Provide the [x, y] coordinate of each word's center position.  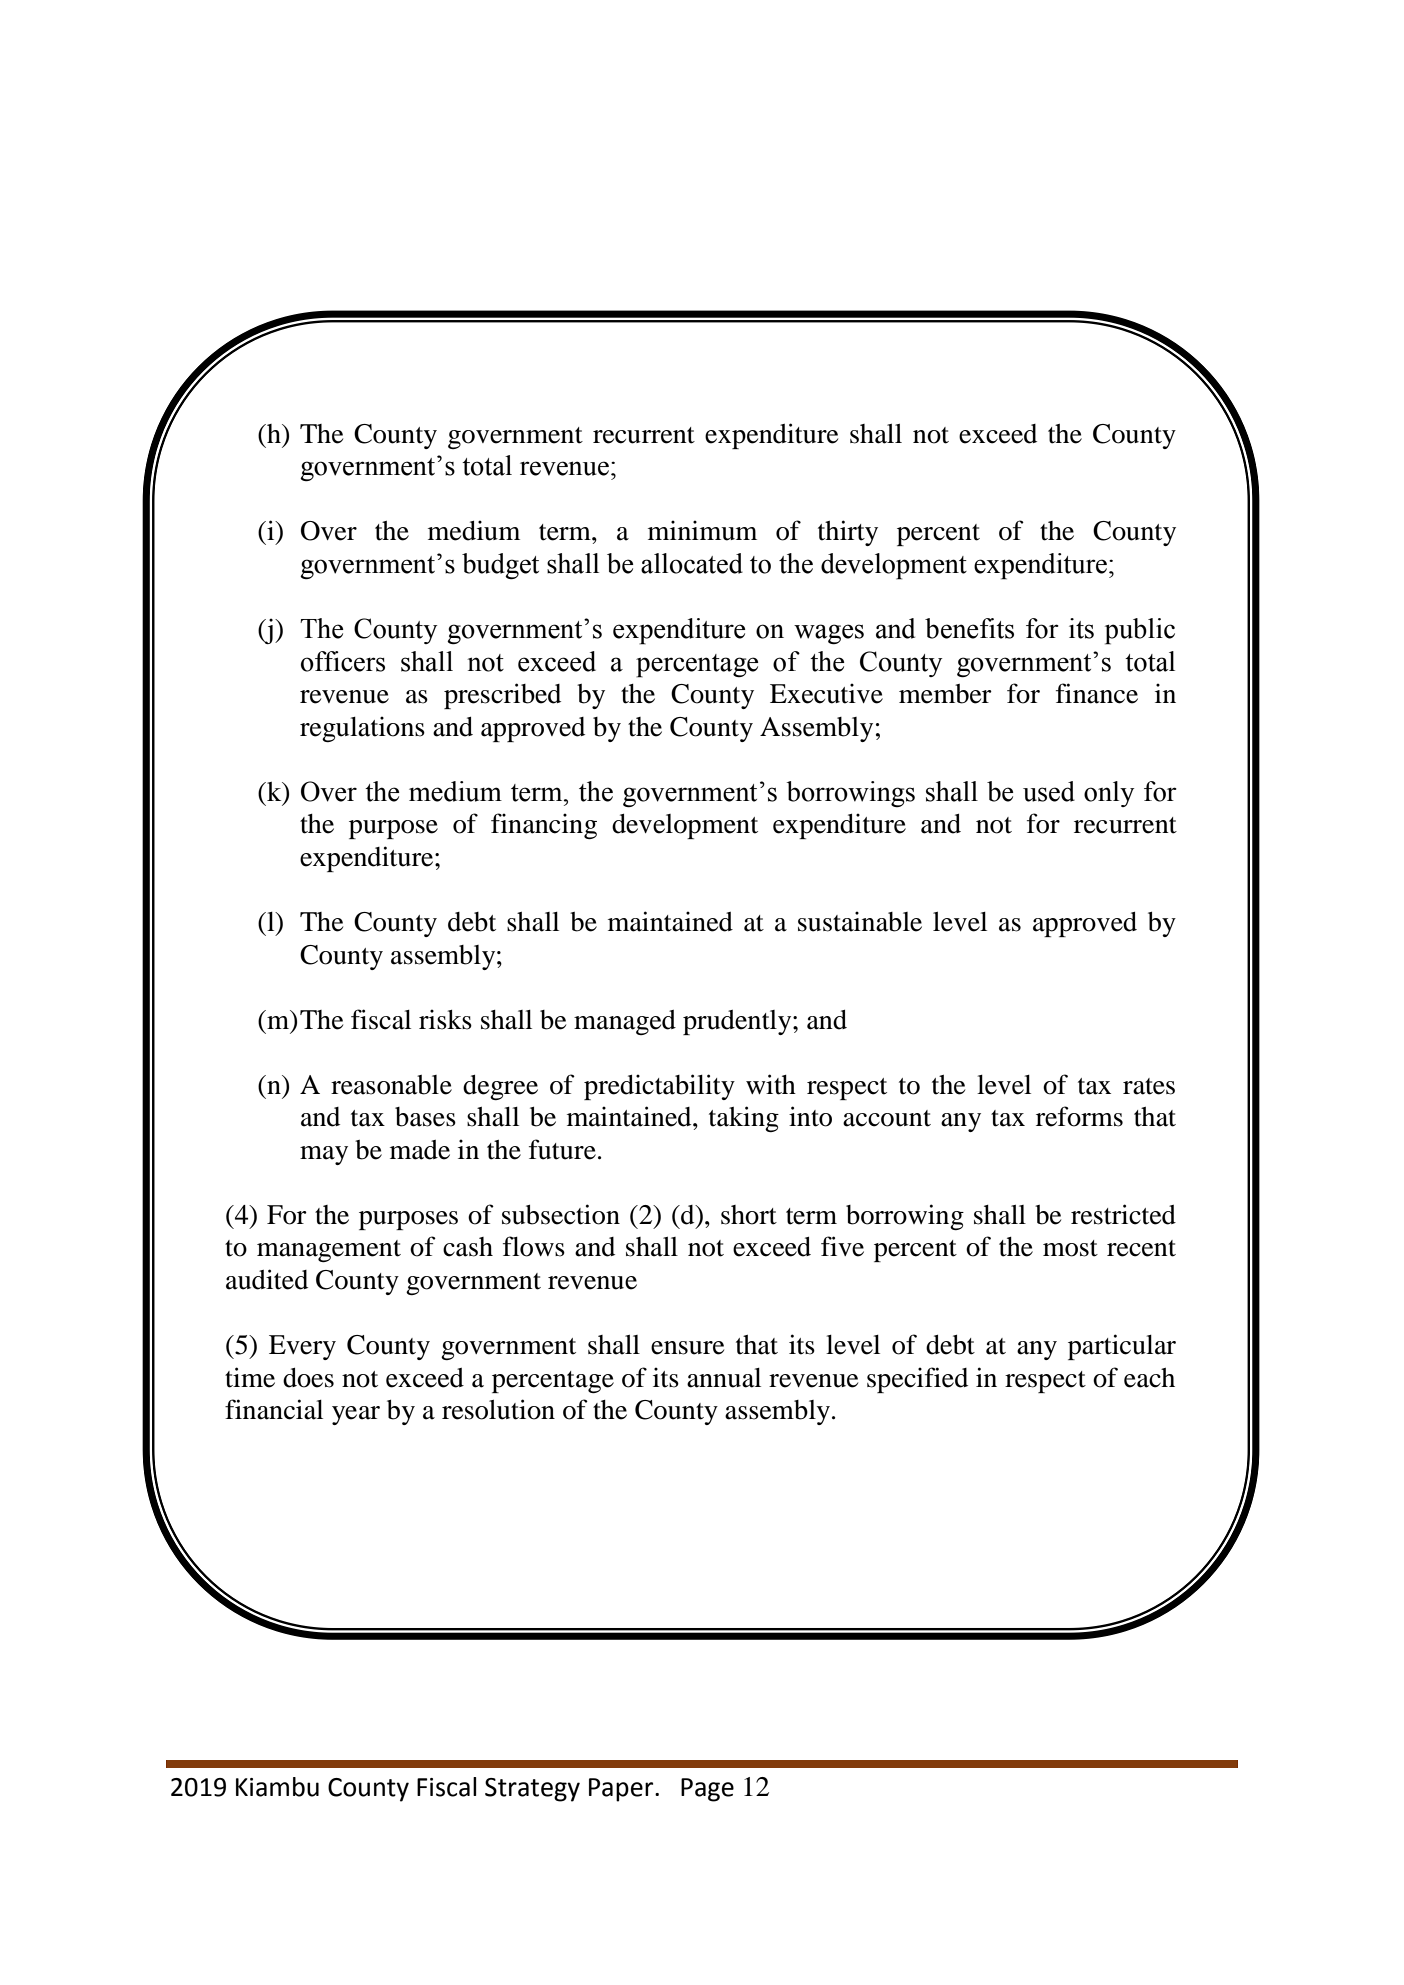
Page [707, 1790]
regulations [362, 729]
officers [343, 661]
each [1149, 1378]
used [1049, 791]
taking [744, 1119]
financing [544, 826]
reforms [1079, 1116]
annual [724, 1378]
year [356, 1415]
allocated [692, 563]
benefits [969, 628]
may [324, 1155]
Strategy [532, 1790]
